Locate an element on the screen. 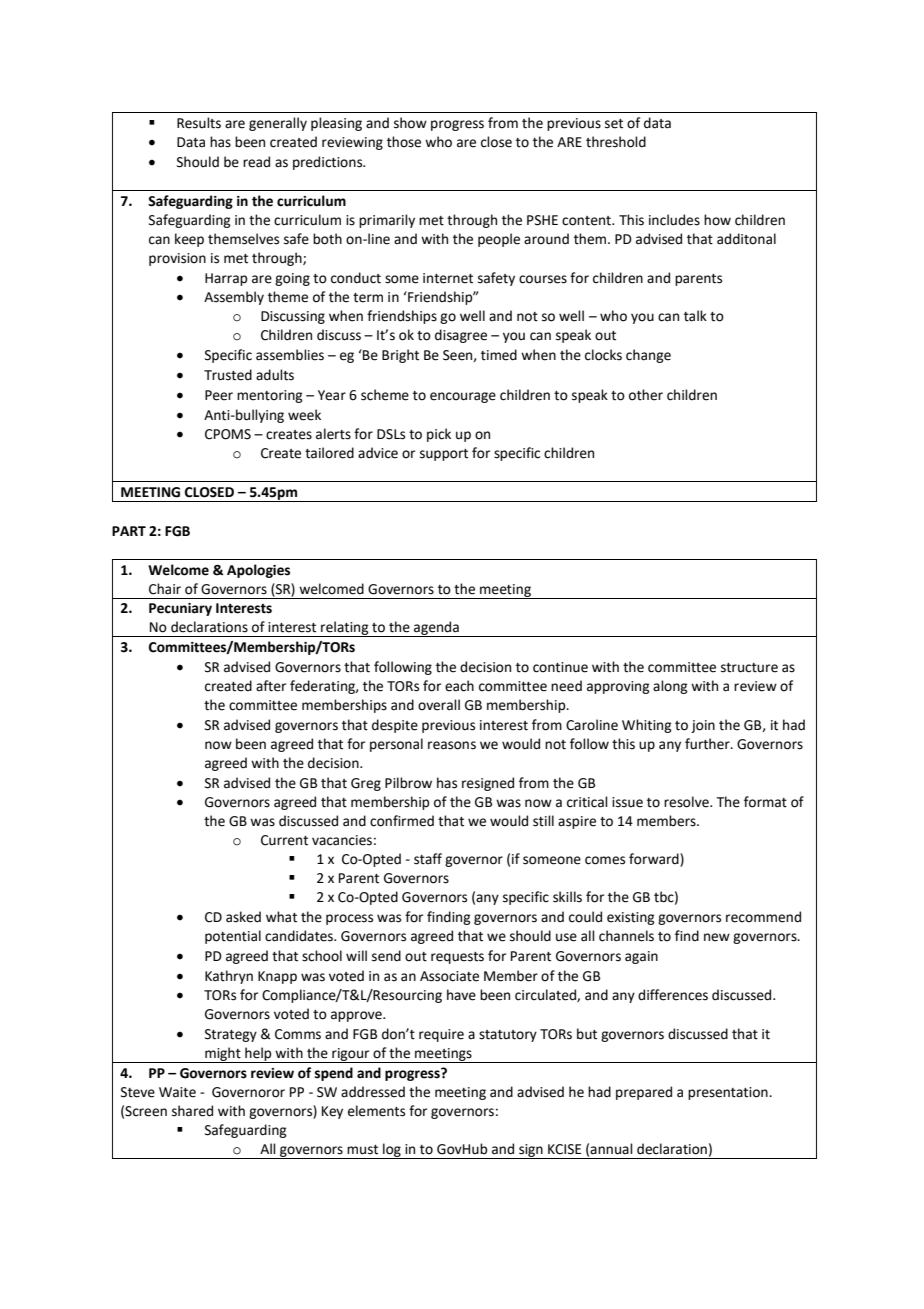 The width and height of the screenshot is (924, 1309). join is located at coordinates (703, 726).
